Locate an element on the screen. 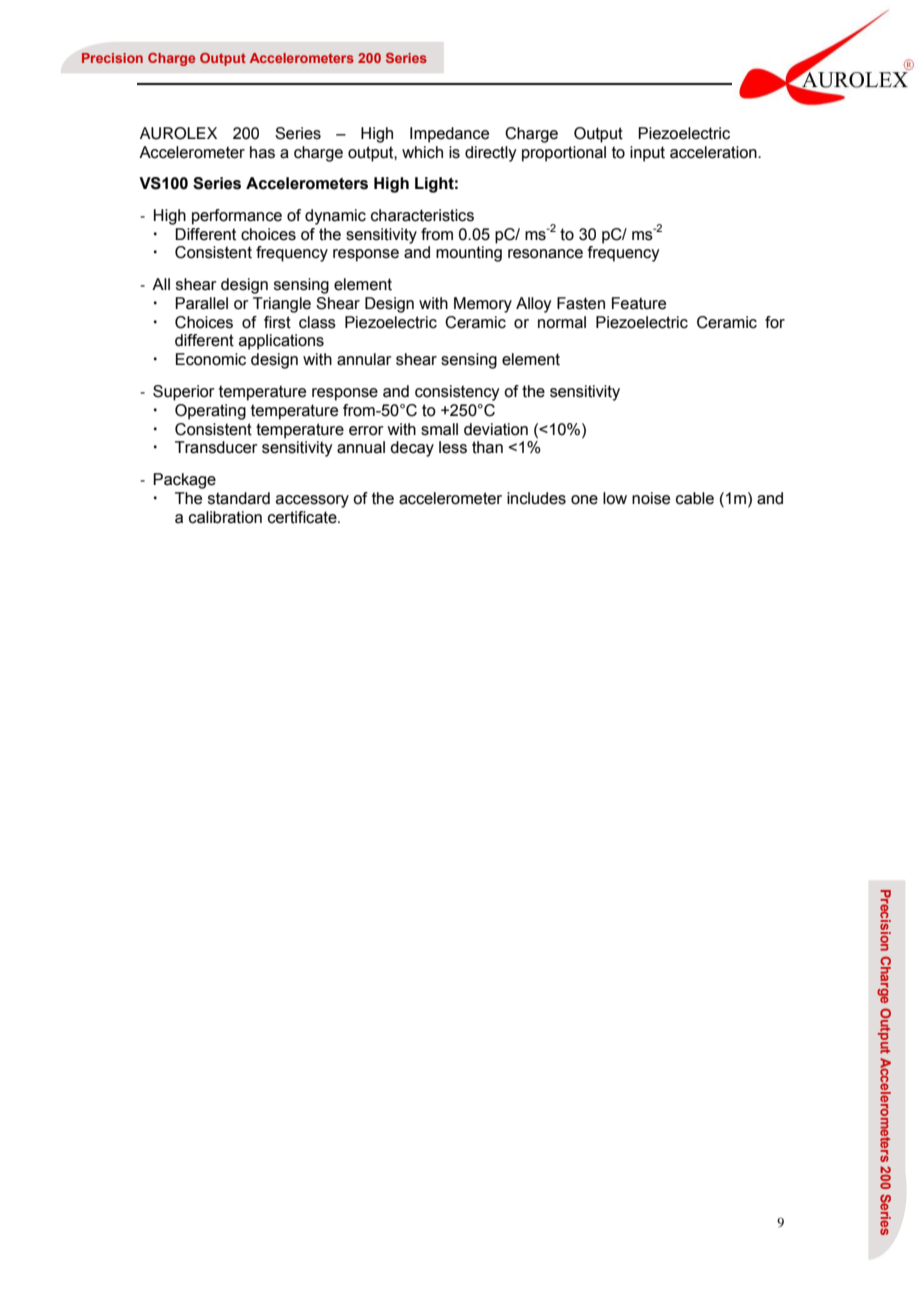  noise is located at coordinates (651, 498).
